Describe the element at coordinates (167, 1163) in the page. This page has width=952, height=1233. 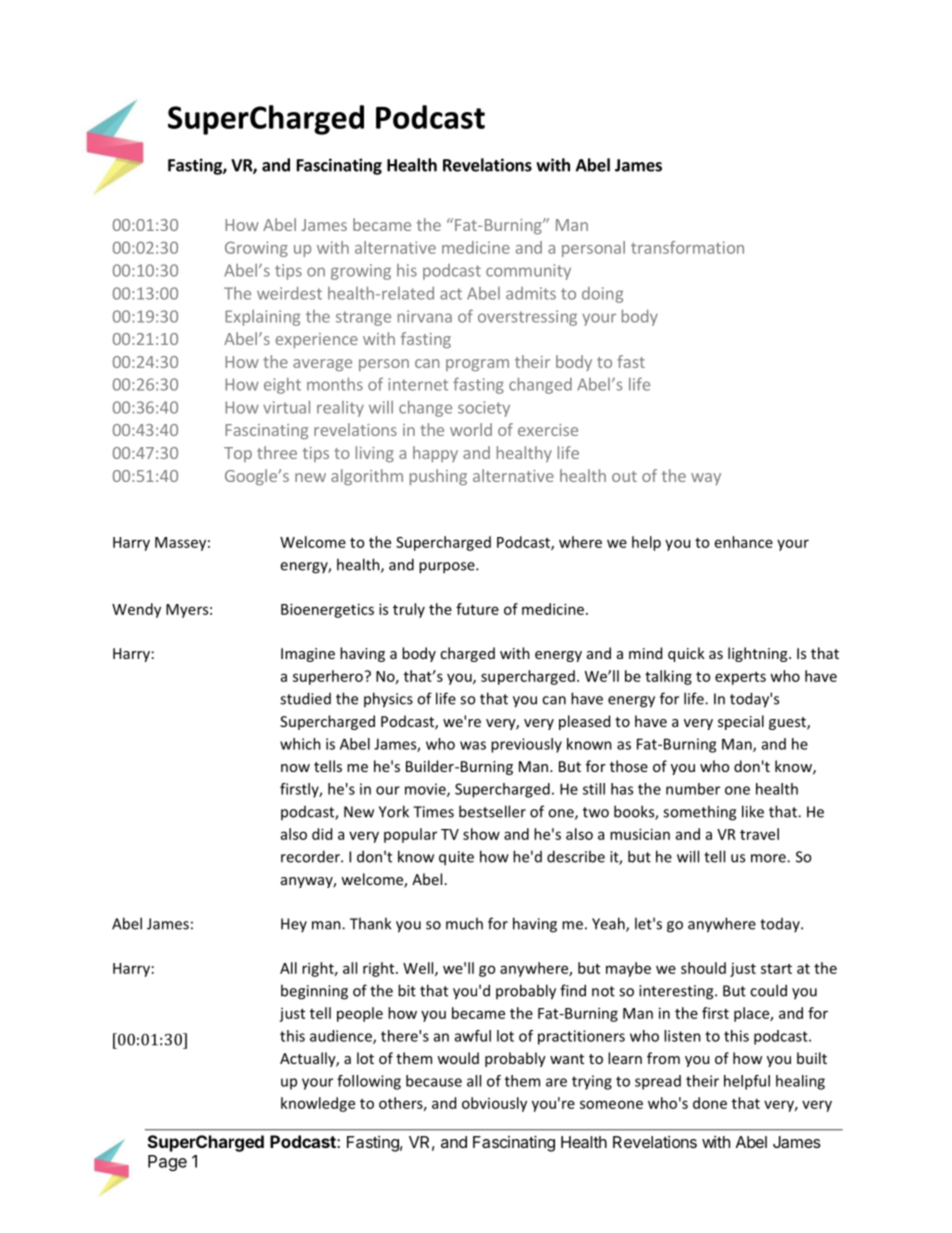
I see `Page` at that location.
